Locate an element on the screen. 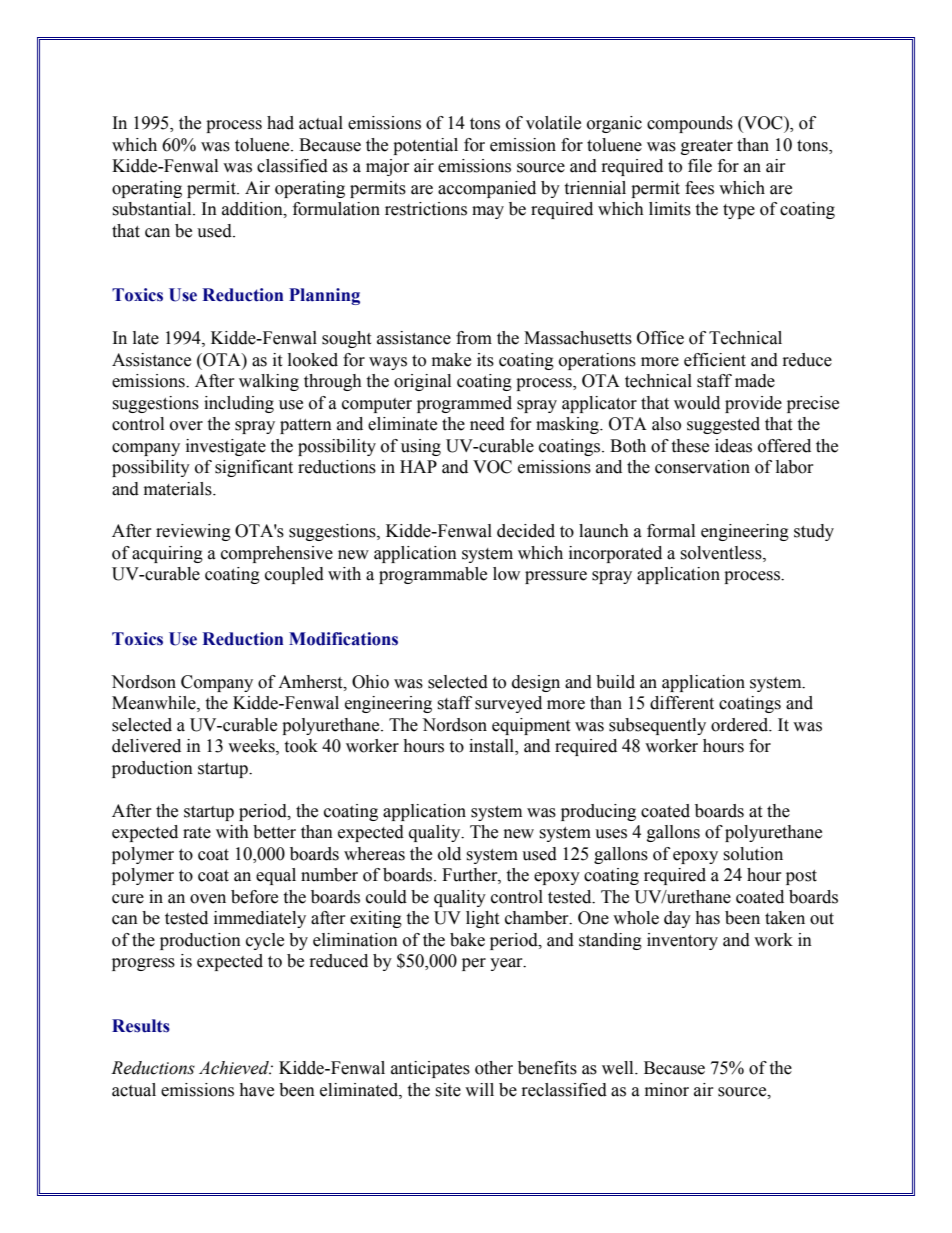 This screenshot has height=1233, width=952. minor is located at coordinates (667, 1090).
